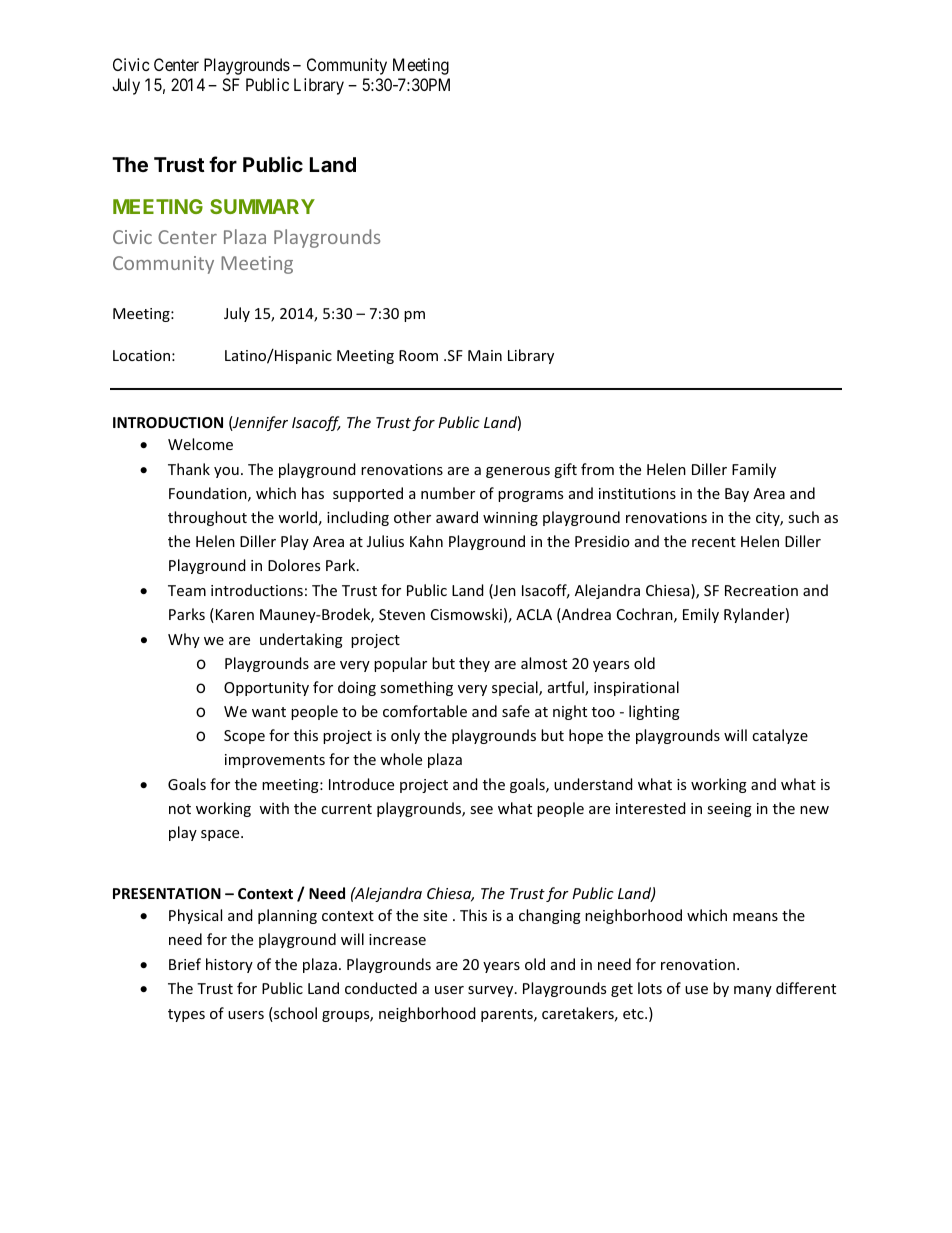  Describe the element at coordinates (518, 472) in the screenshot. I see `generous` at that location.
